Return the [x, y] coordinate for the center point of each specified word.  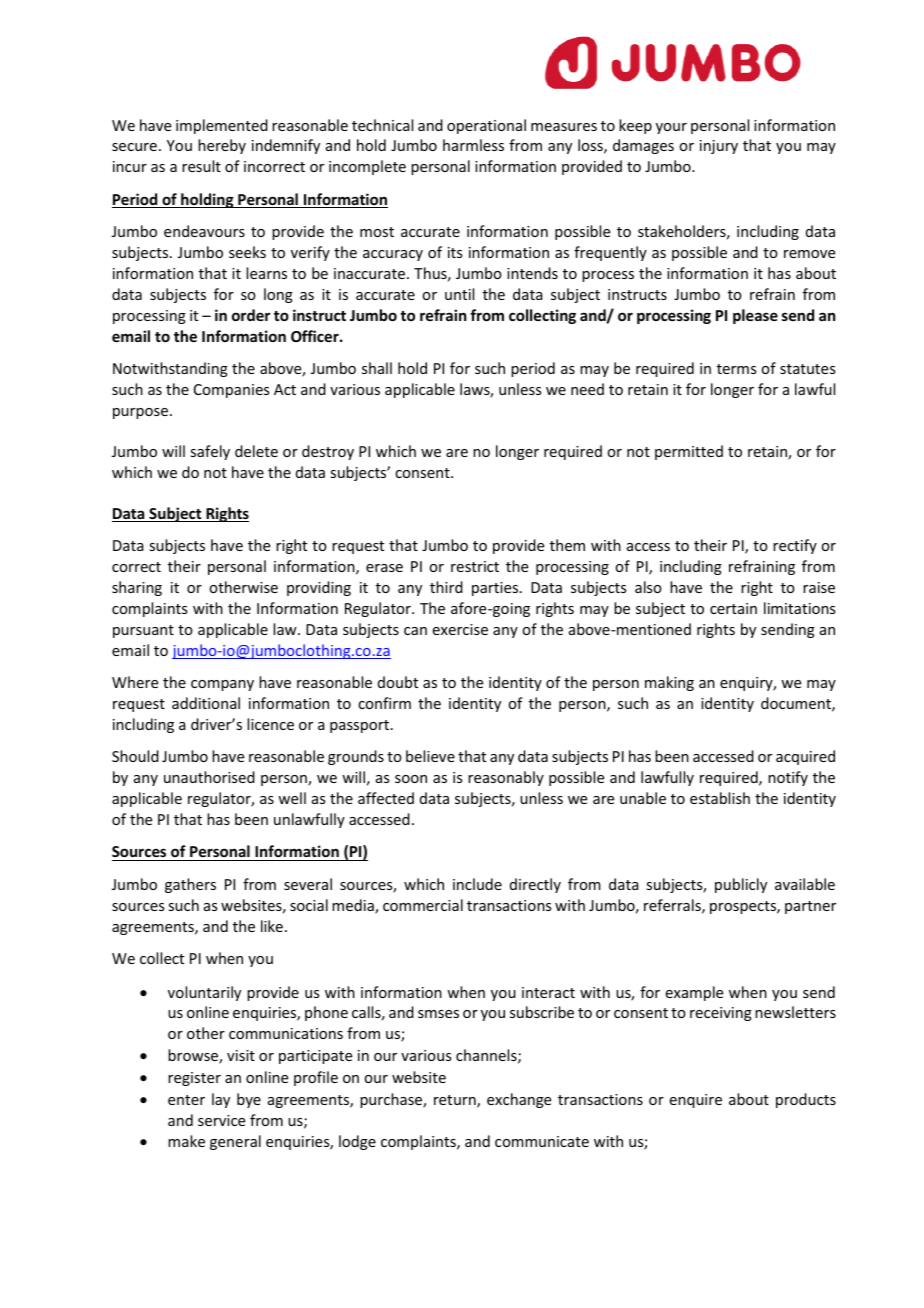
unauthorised [209, 777]
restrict [475, 566]
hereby [222, 146]
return [456, 1101]
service [221, 1120]
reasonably [506, 778]
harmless [473, 145]
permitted [689, 452]
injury [719, 147]
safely [210, 452]
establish [720, 798]
